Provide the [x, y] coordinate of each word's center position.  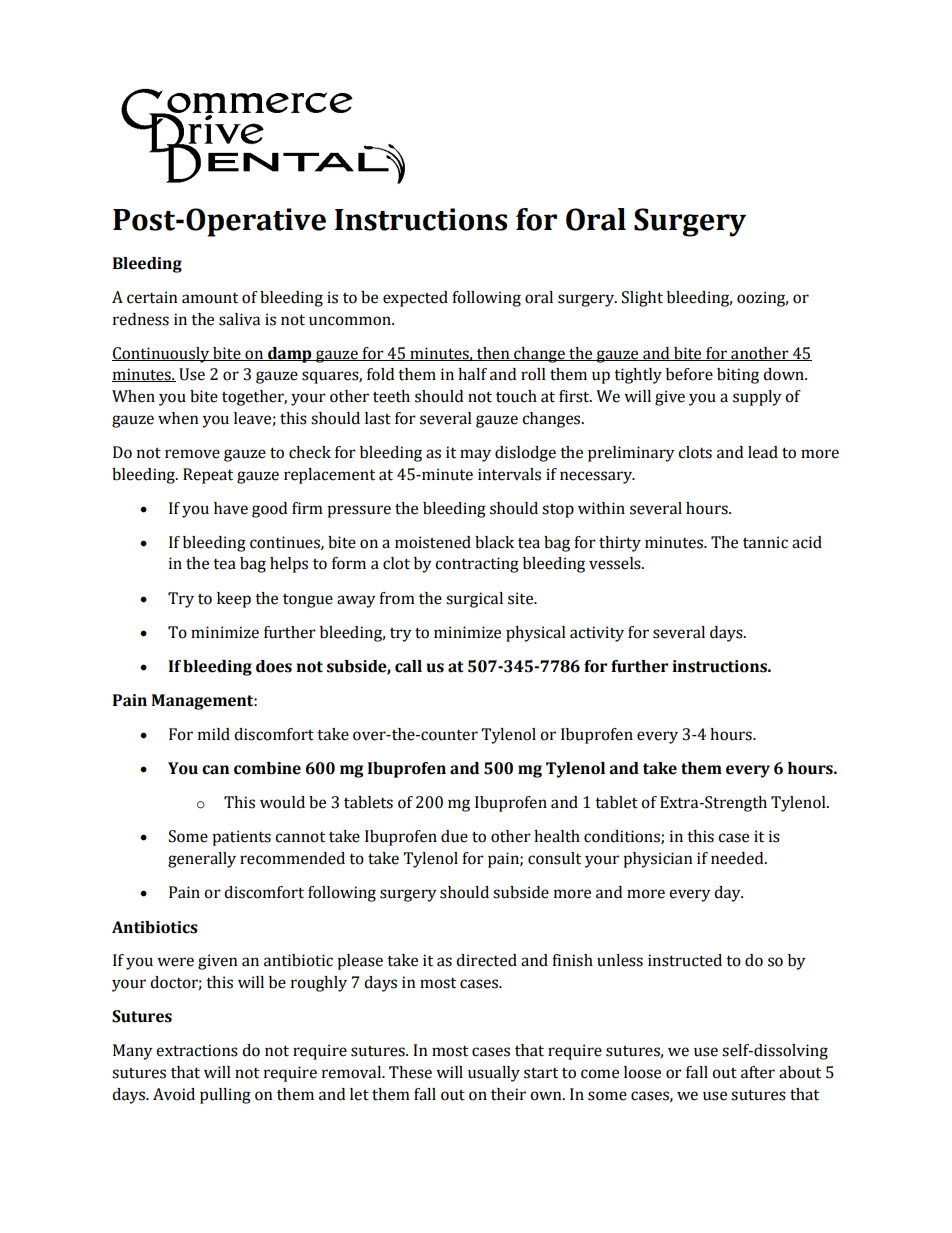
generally [202, 860]
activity [597, 634]
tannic [765, 542]
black [494, 542]
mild [214, 734]
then [493, 354]
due [454, 836]
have [231, 508]
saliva [239, 319]
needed [738, 858]
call [408, 666]
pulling [225, 1096]
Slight [642, 299]
